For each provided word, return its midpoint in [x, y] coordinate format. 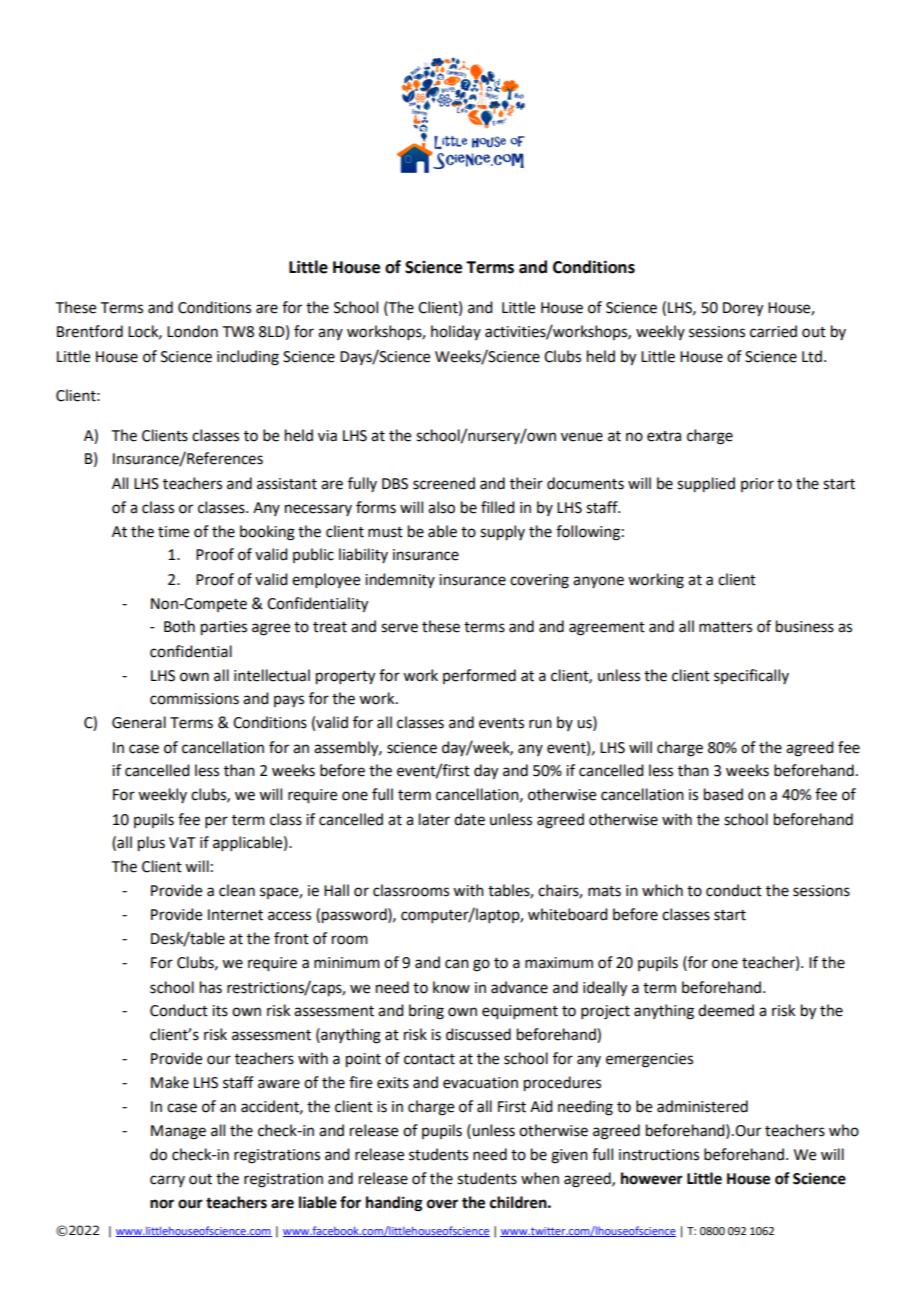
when [540, 1178]
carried [773, 331]
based [723, 794]
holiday [456, 332]
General [139, 722]
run [540, 724]
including [248, 358]
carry [167, 1181]
